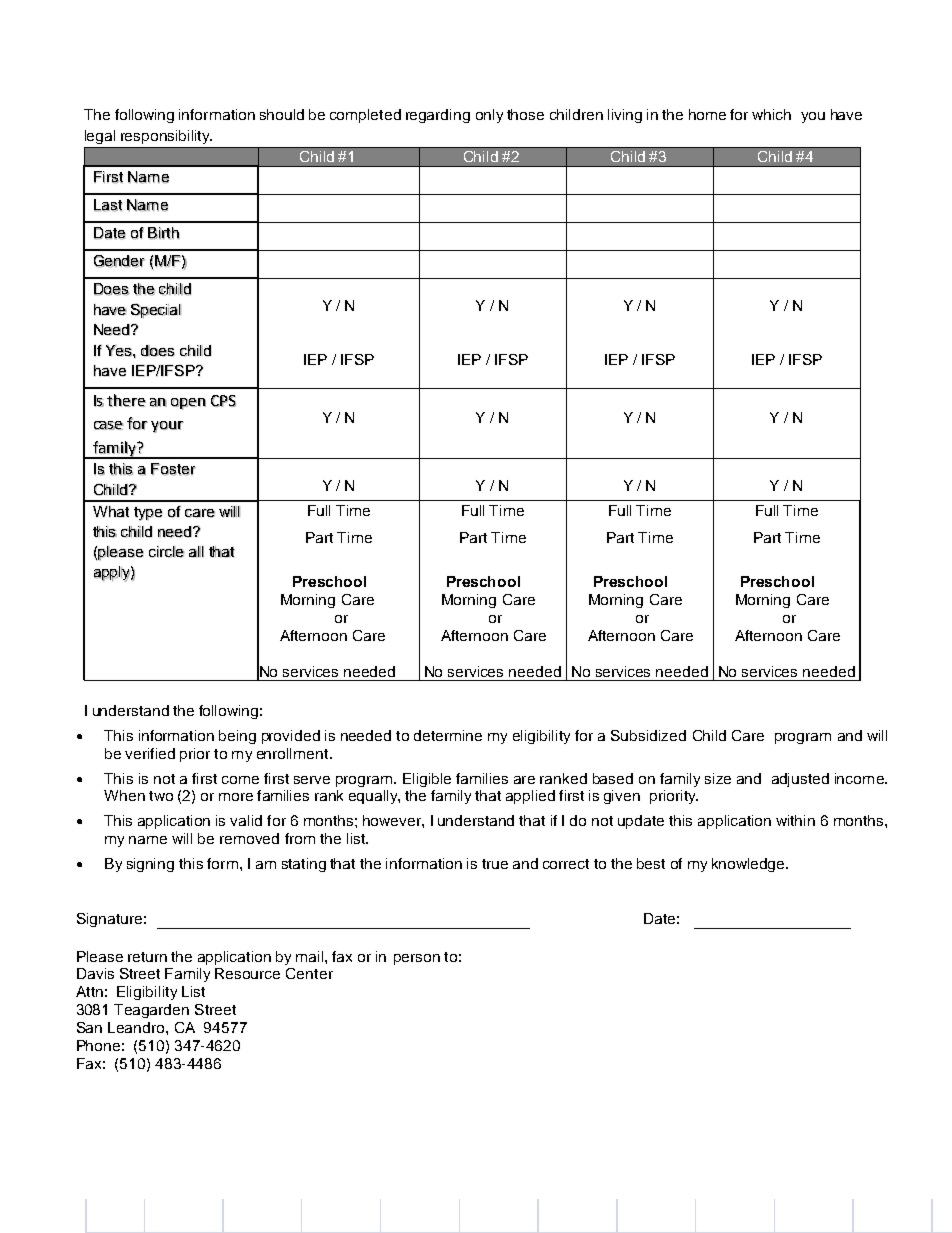 The image size is (952, 1233). I want to click on person, so click(417, 959).
